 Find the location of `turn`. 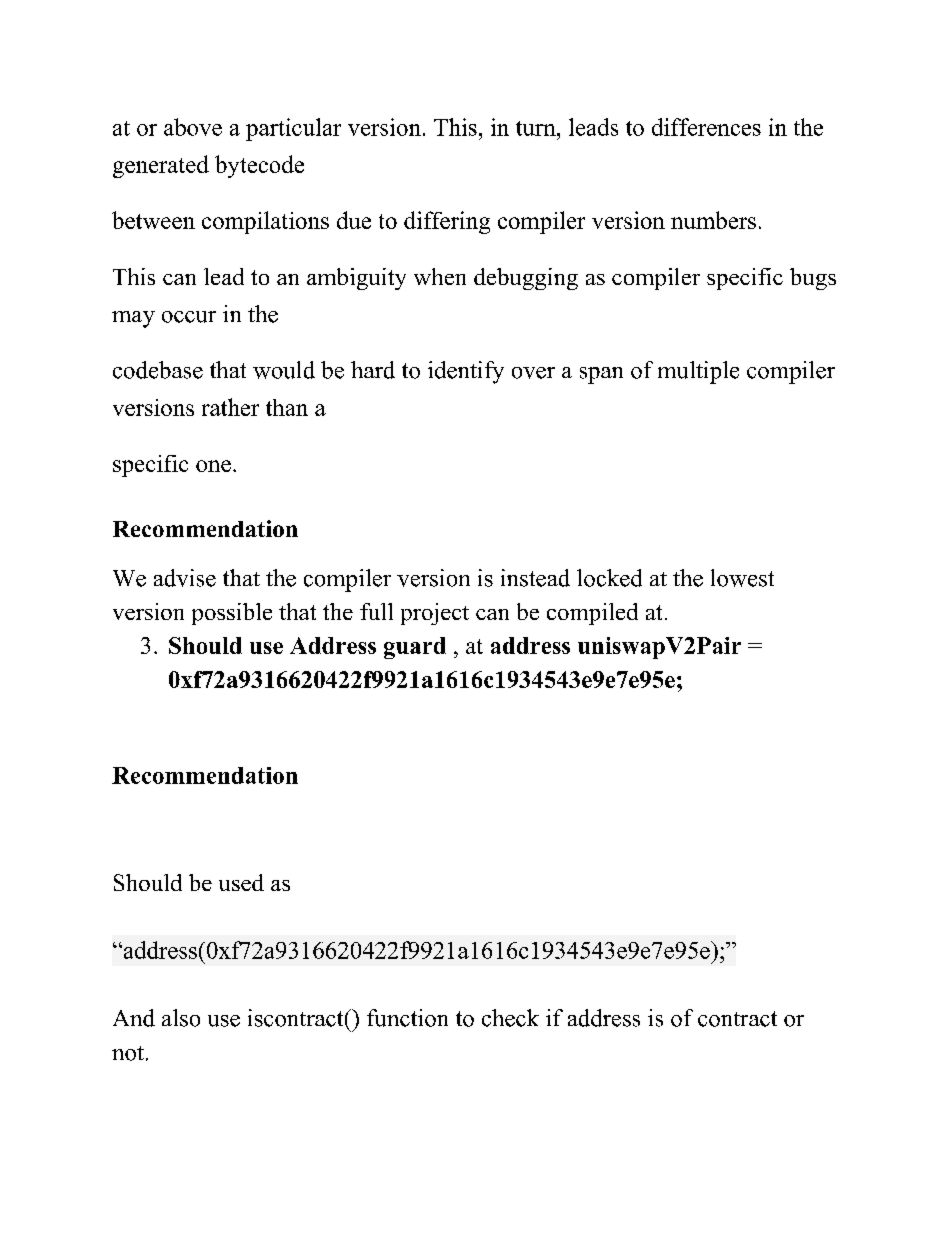

turn is located at coordinates (537, 128).
